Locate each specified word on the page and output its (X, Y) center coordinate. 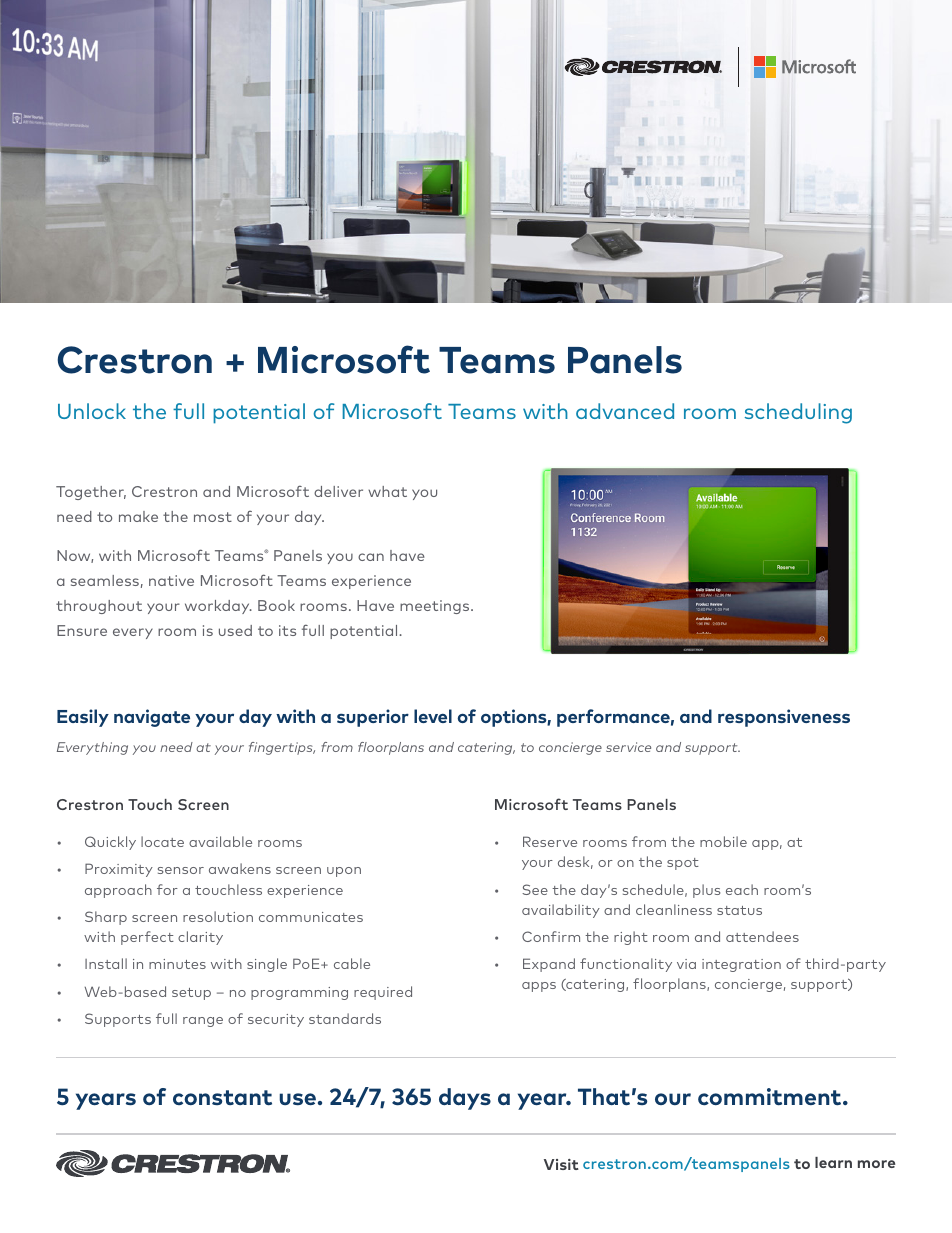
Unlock (92, 411)
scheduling (798, 413)
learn (833, 1162)
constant (222, 1097)
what (387, 491)
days (465, 1099)
